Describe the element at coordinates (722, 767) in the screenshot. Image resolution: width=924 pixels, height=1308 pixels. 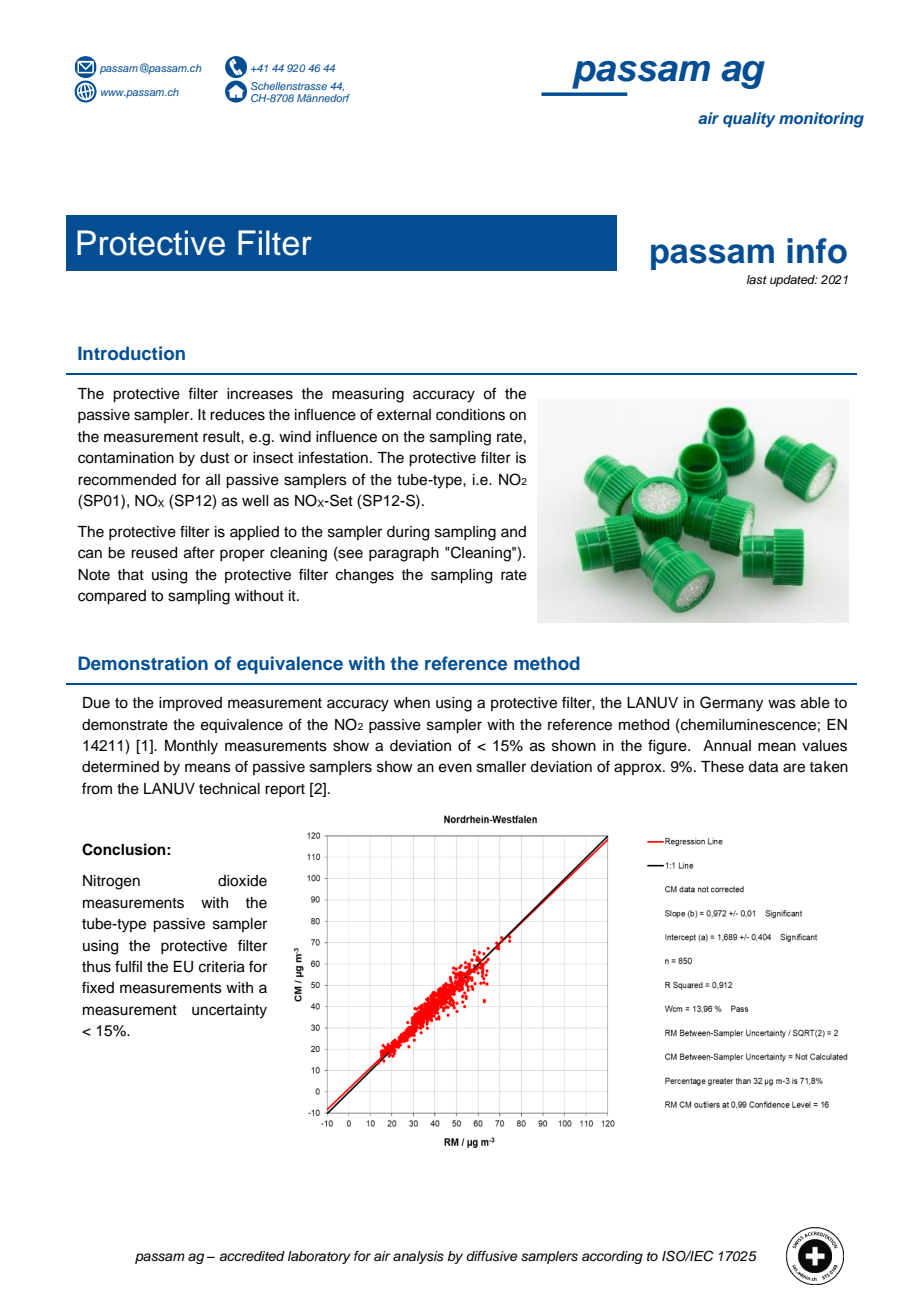
I see `These` at that location.
